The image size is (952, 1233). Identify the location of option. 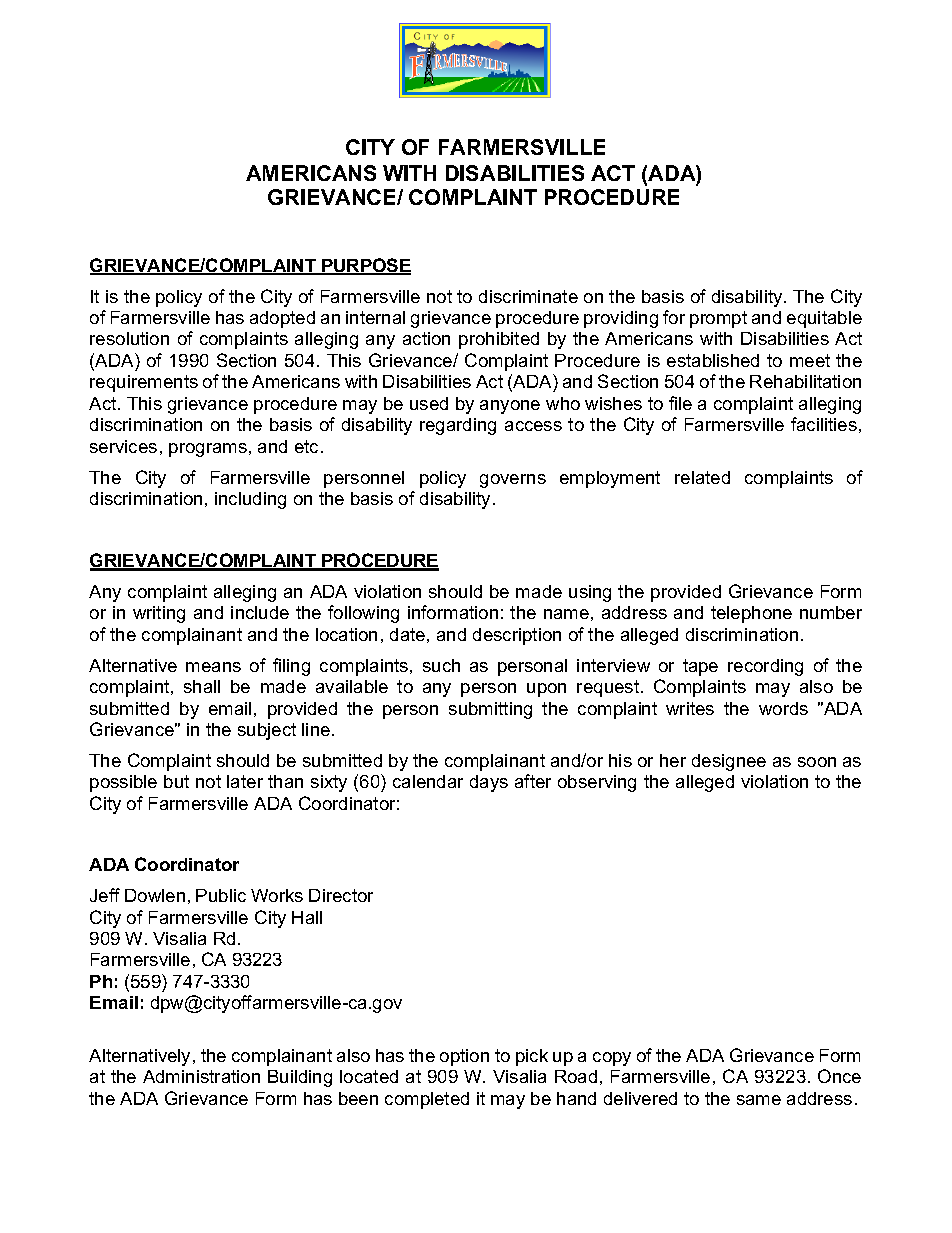
(464, 1057).
